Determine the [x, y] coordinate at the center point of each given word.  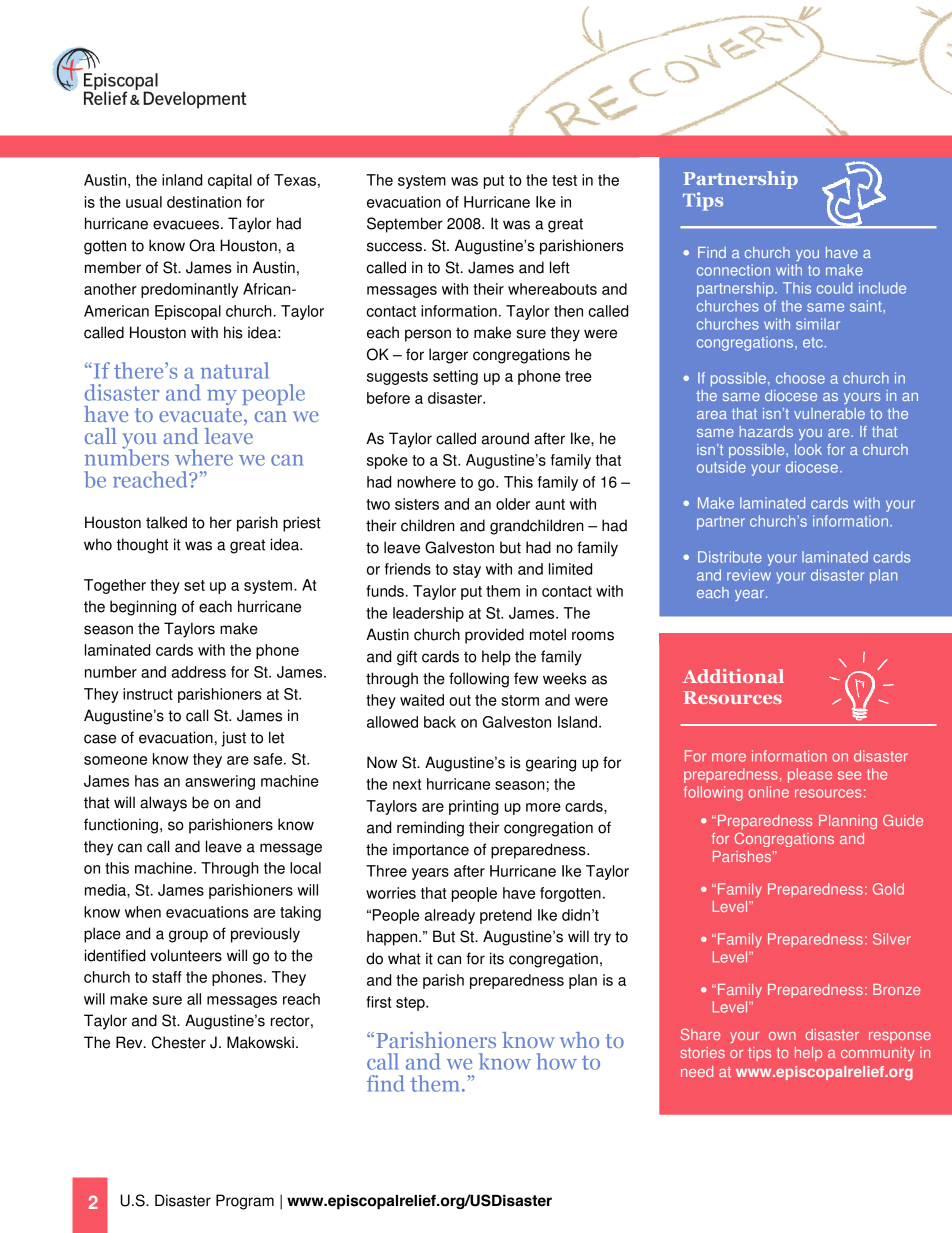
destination [204, 202]
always [163, 804]
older [513, 504]
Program [245, 1202]
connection [733, 270]
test [564, 180]
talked [166, 522]
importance [431, 851]
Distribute [730, 557]
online [768, 792]
